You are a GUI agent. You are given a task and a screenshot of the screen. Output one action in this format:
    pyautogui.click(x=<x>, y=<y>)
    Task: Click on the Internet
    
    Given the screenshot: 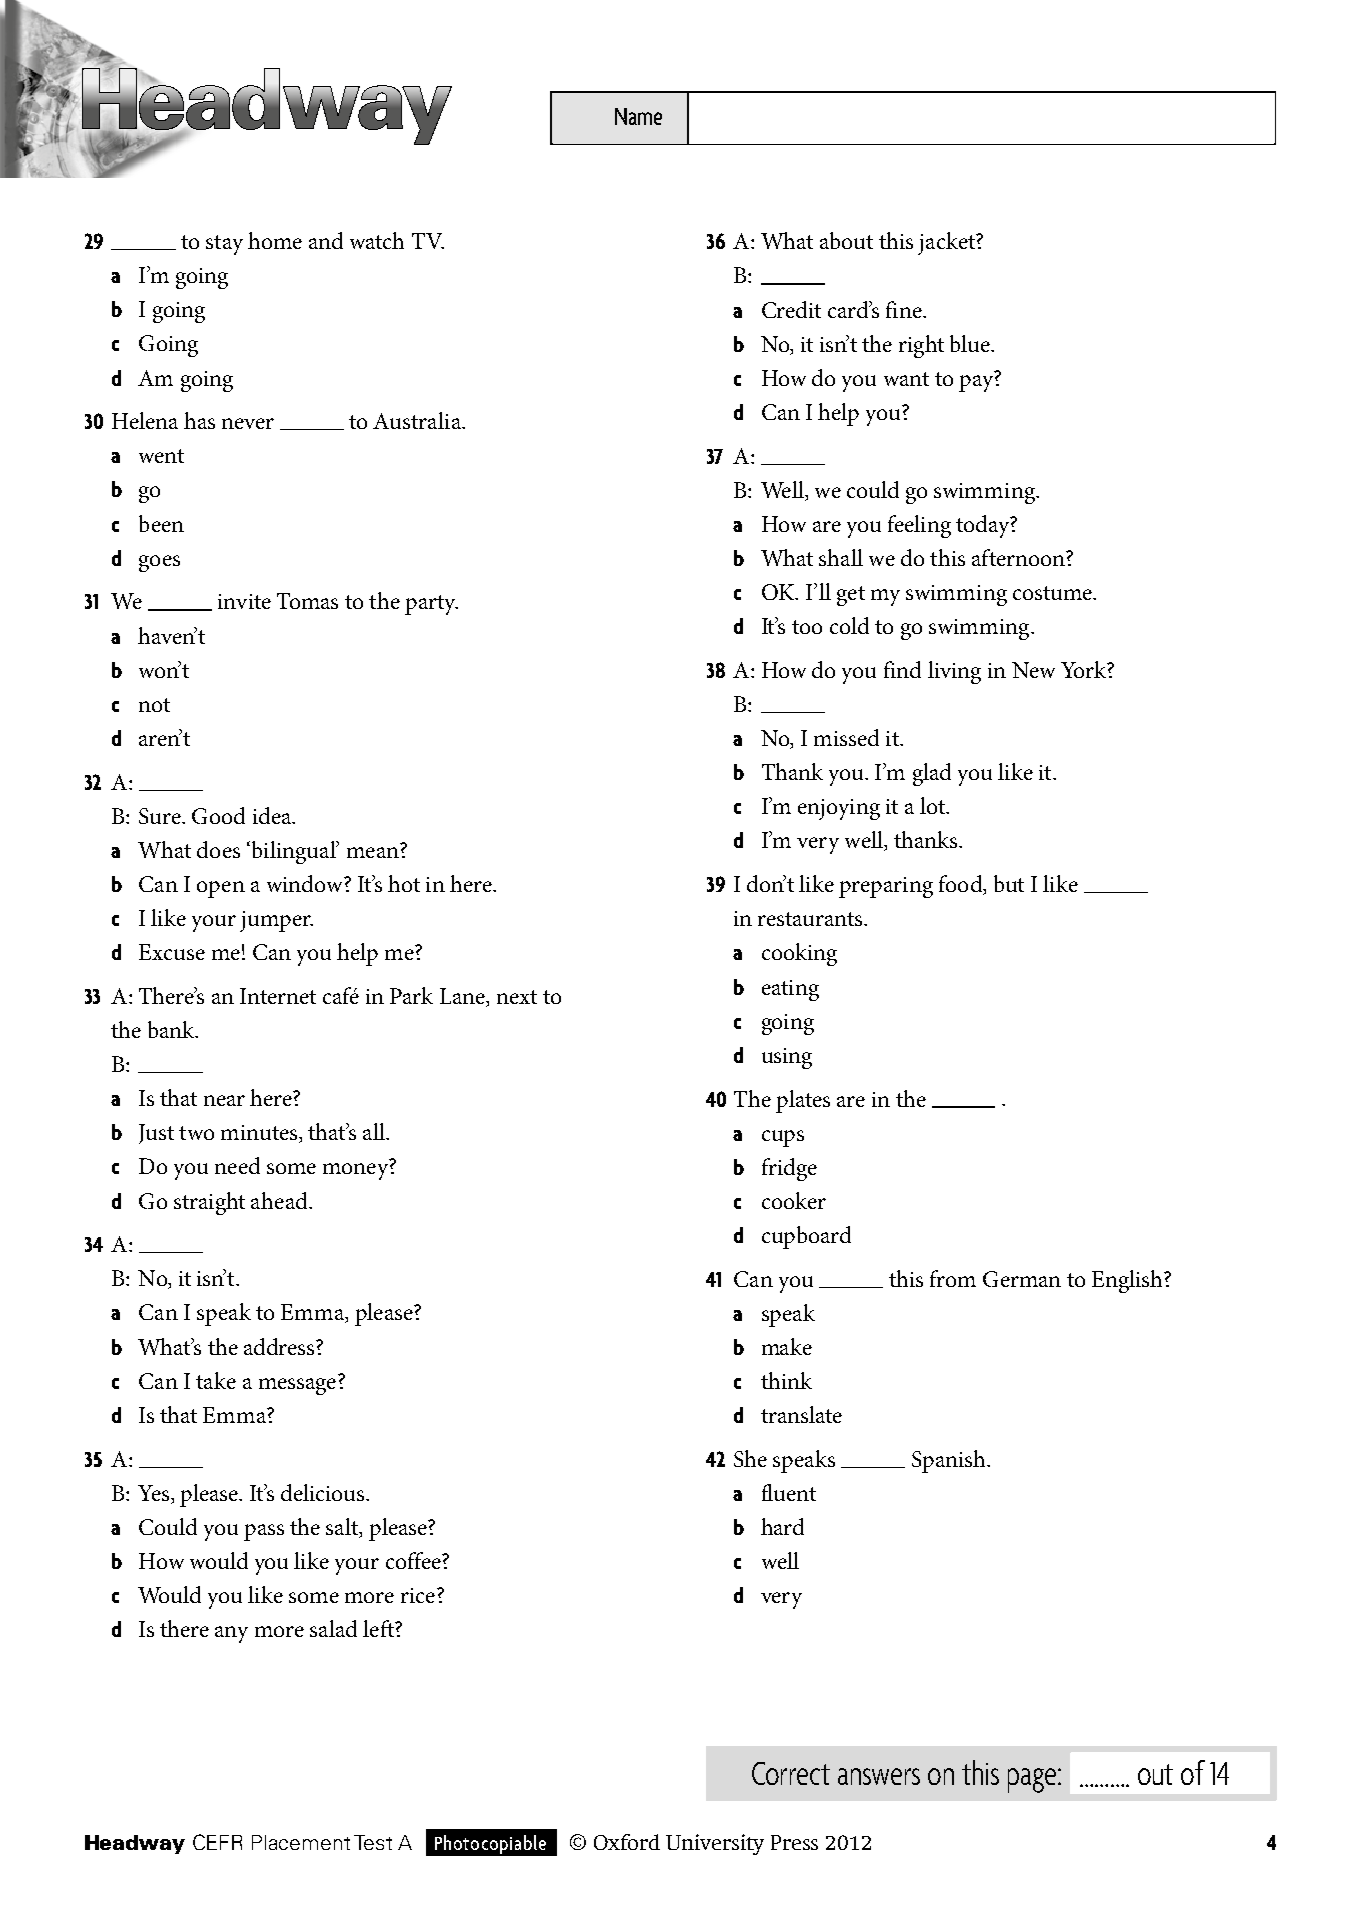 What is the action you would take?
    pyautogui.click(x=278, y=996)
